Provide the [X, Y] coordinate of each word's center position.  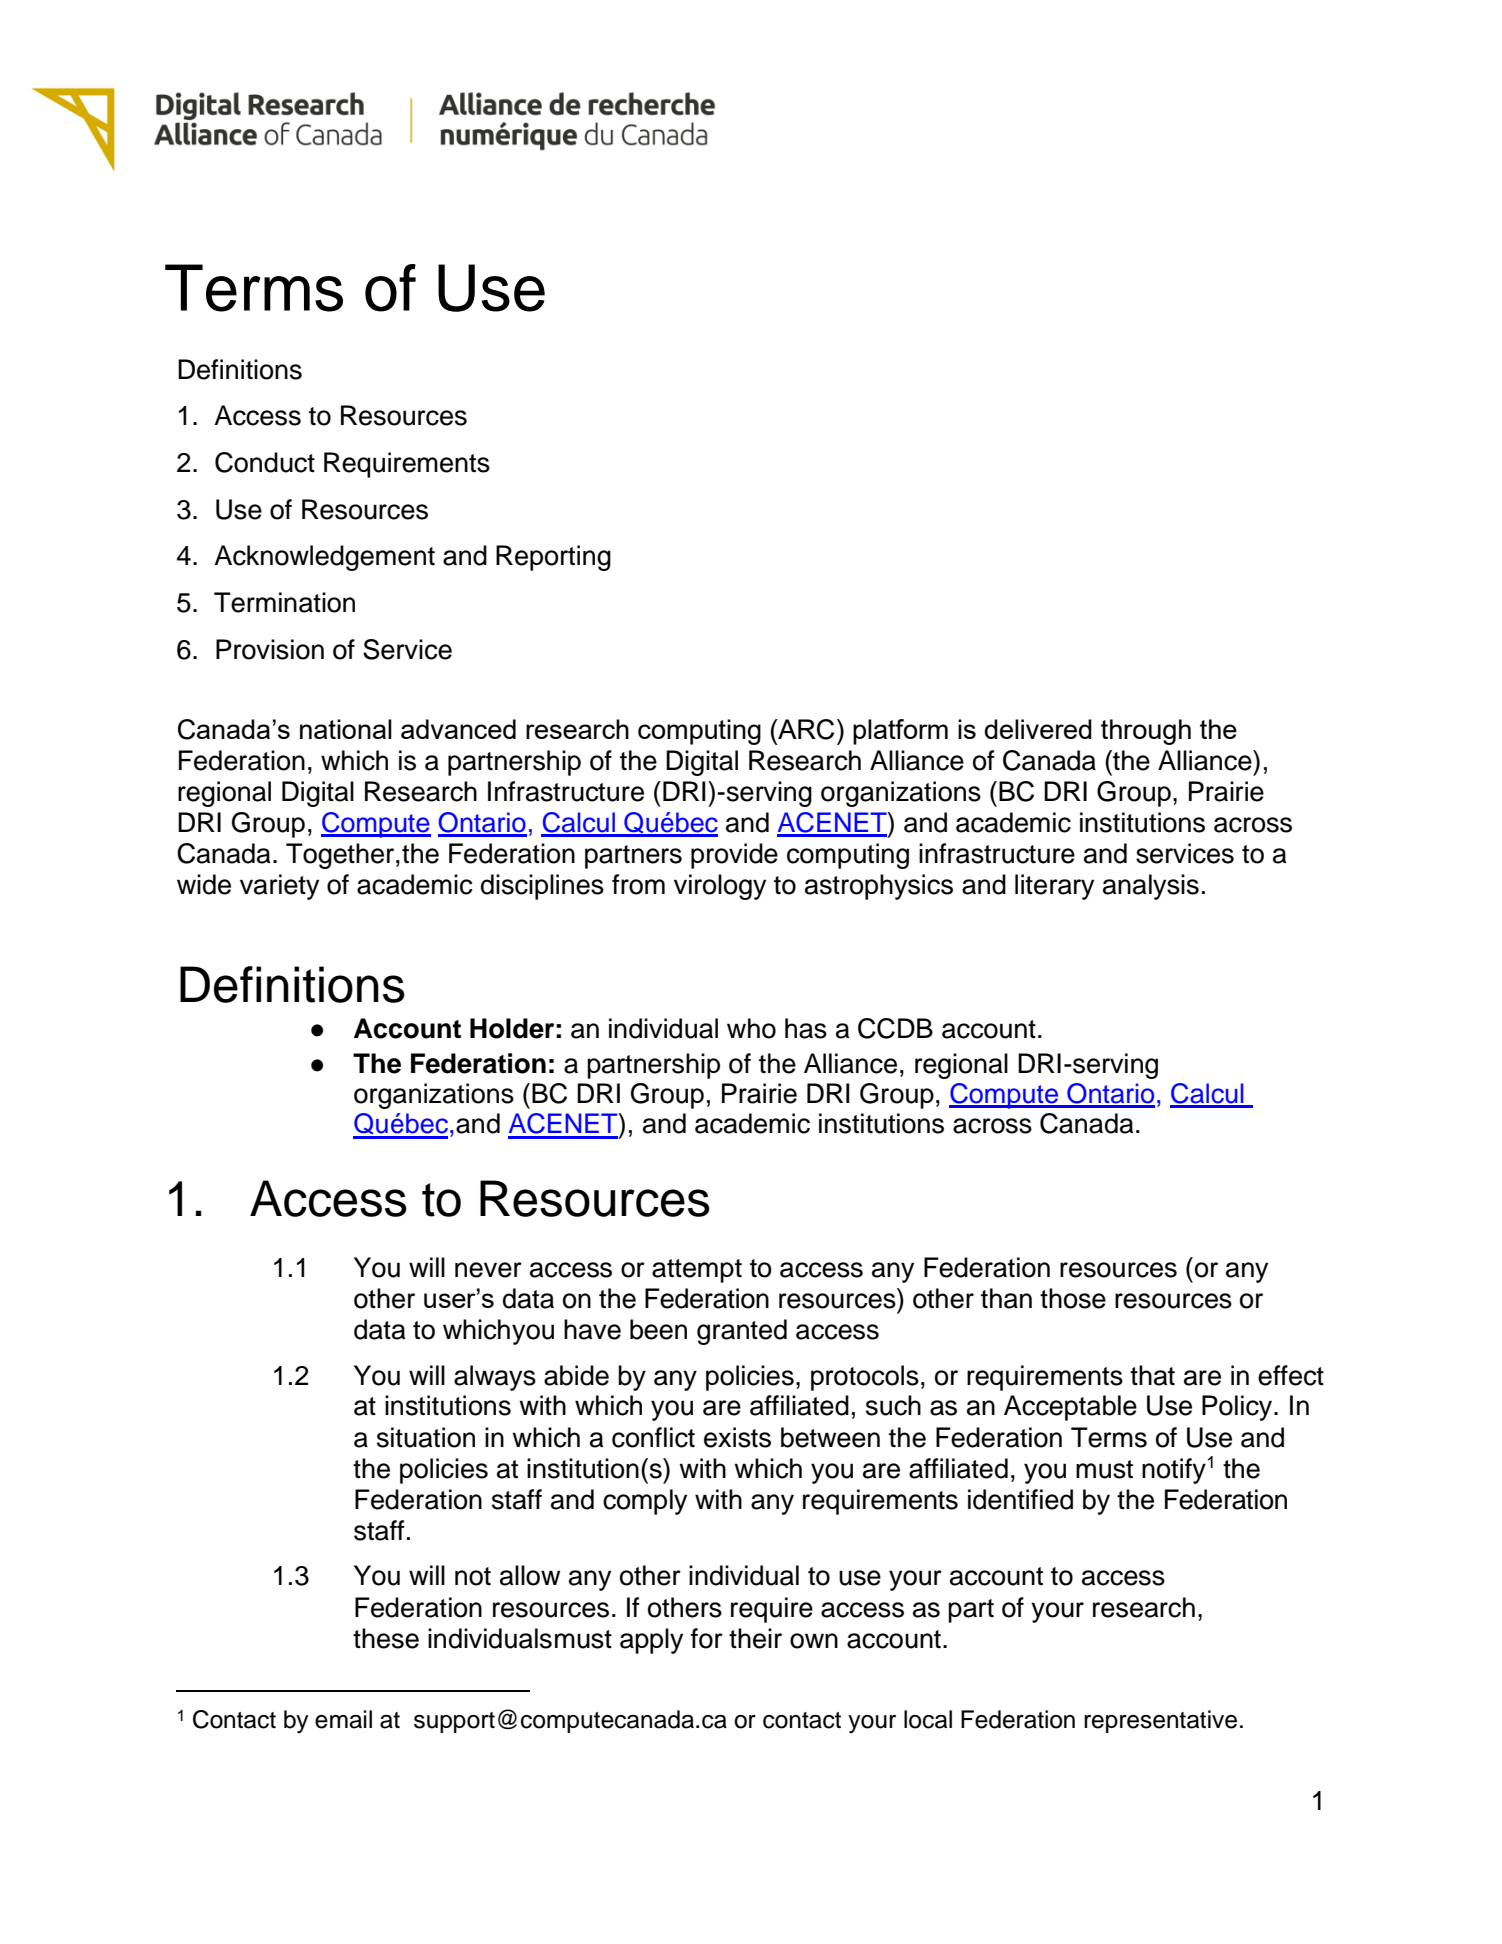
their [755, 1638]
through [1146, 732]
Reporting [553, 558]
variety [279, 887]
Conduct [265, 462]
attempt [697, 1271]
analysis [1151, 887]
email [343, 1719]
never [488, 1270]
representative [1160, 1721]
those [1073, 1298]
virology [720, 887]
